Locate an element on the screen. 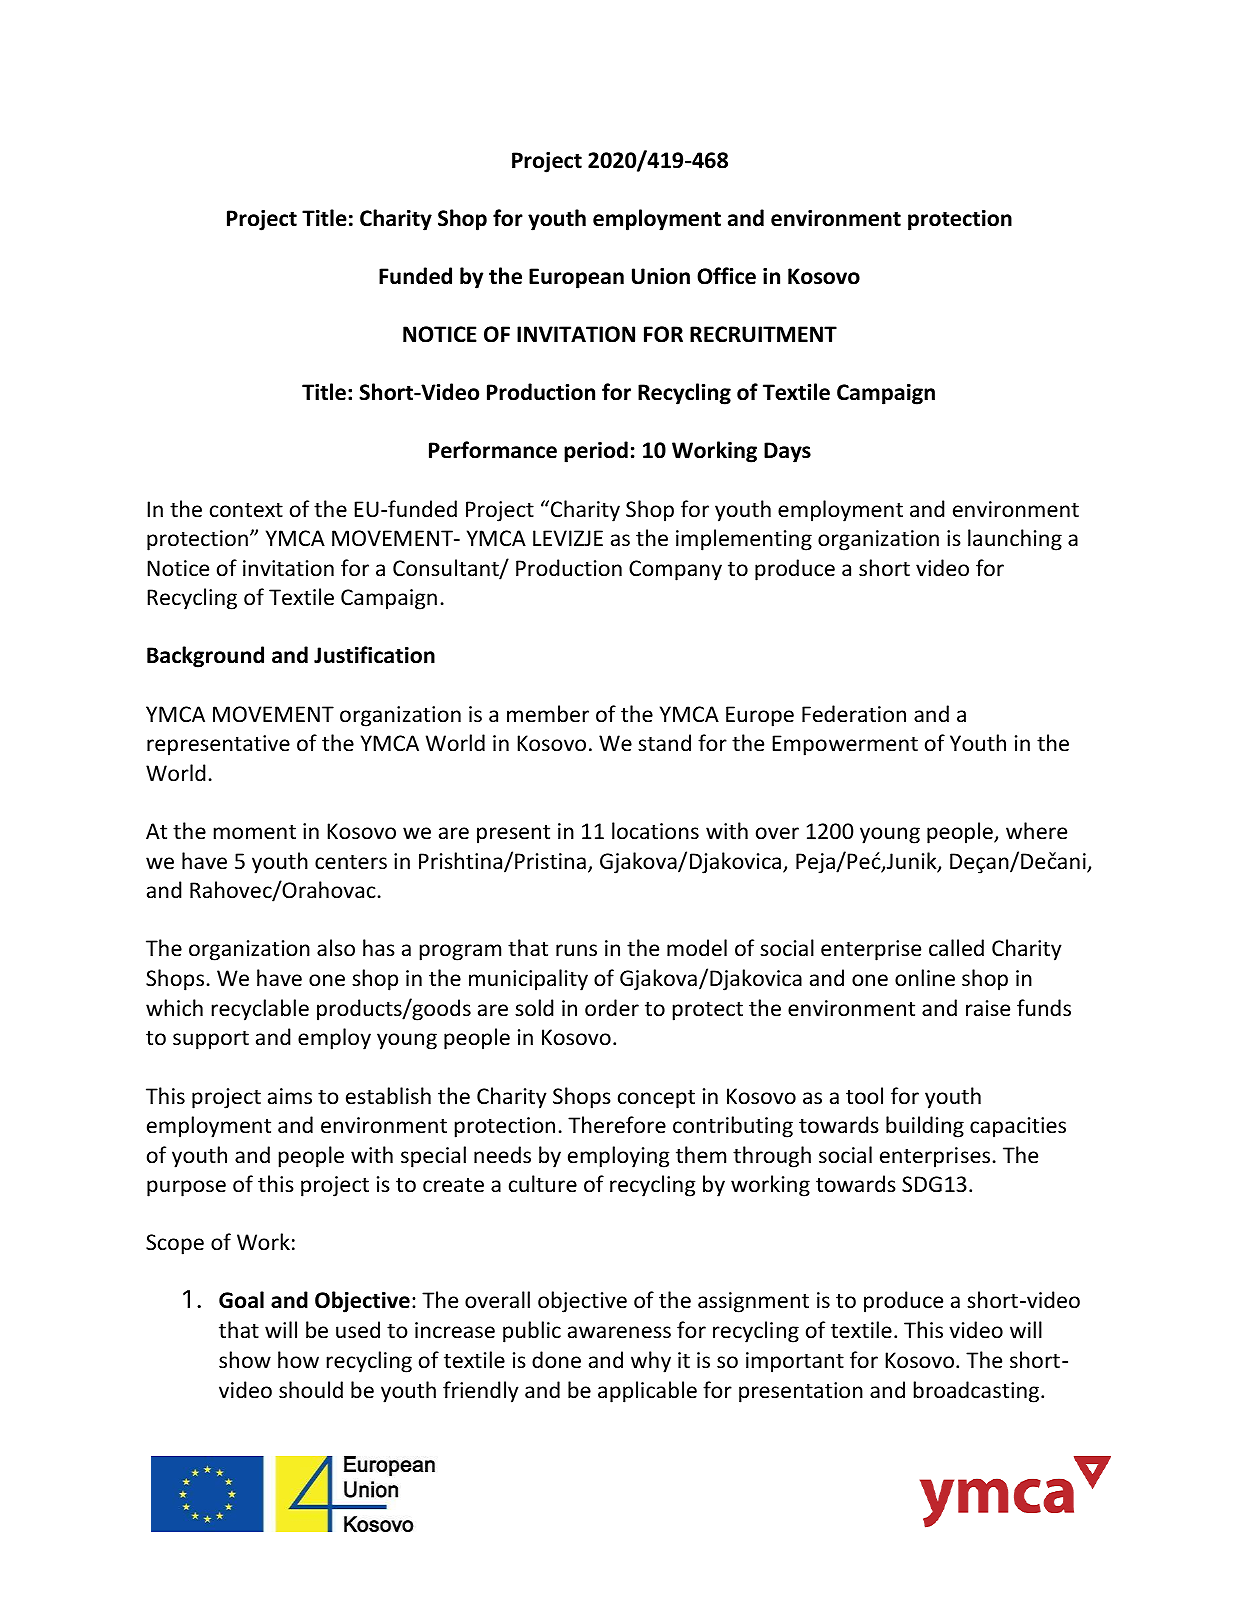  show is located at coordinates (245, 1360).
